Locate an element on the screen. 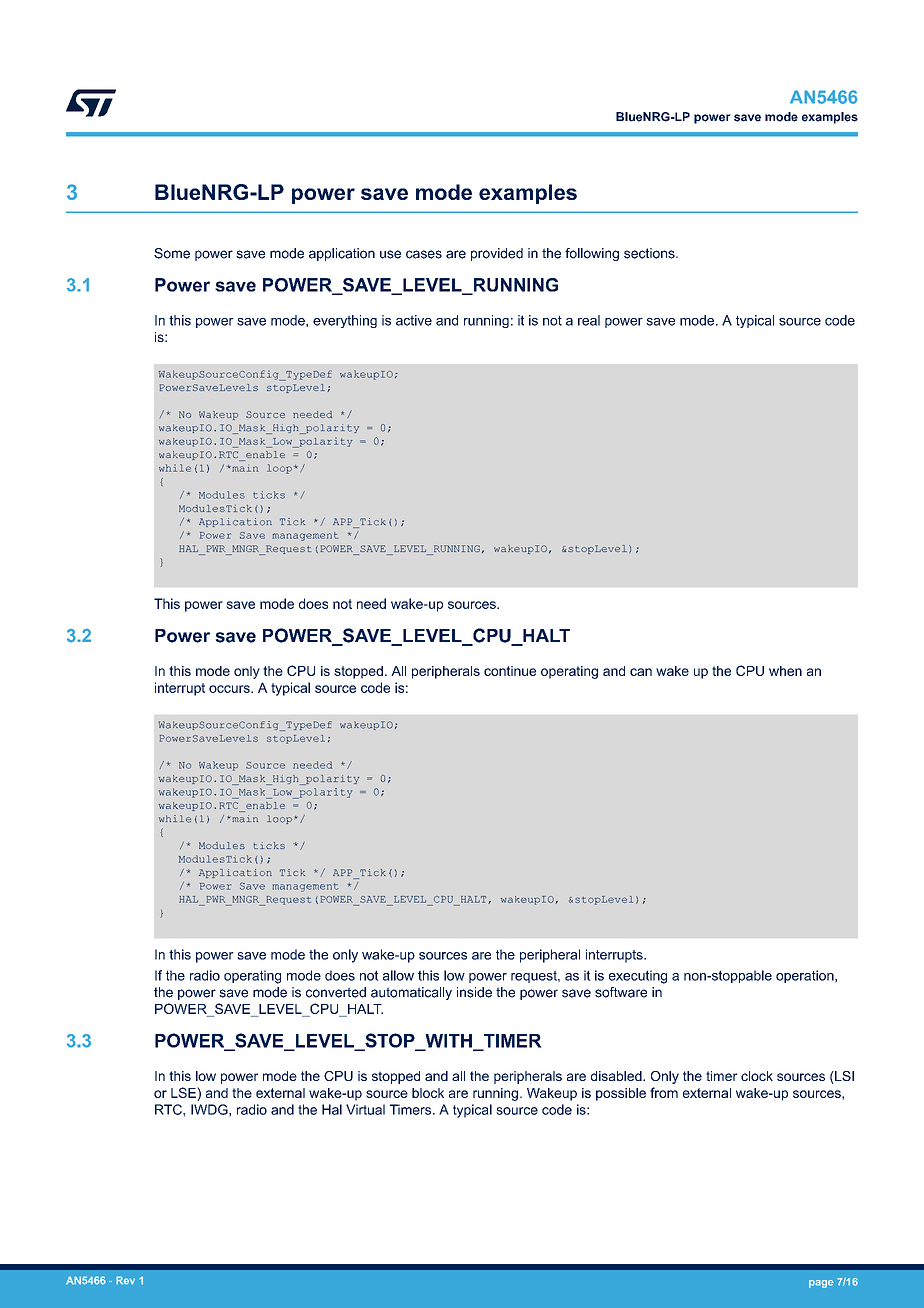 This screenshot has height=1308, width=924. Some is located at coordinates (172, 253).
